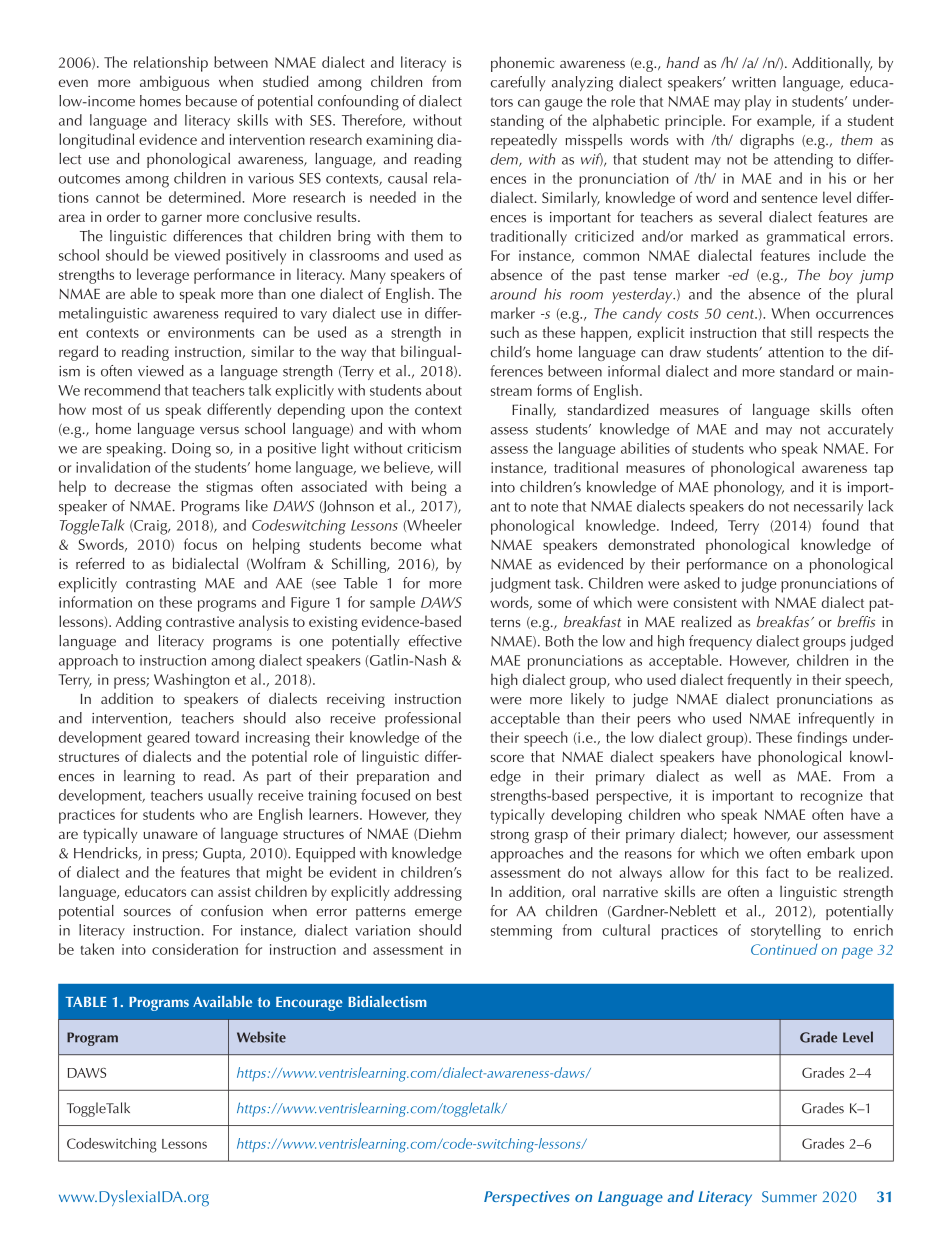  Describe the element at coordinates (139, 623) in the page. I see `Adding` at that location.
